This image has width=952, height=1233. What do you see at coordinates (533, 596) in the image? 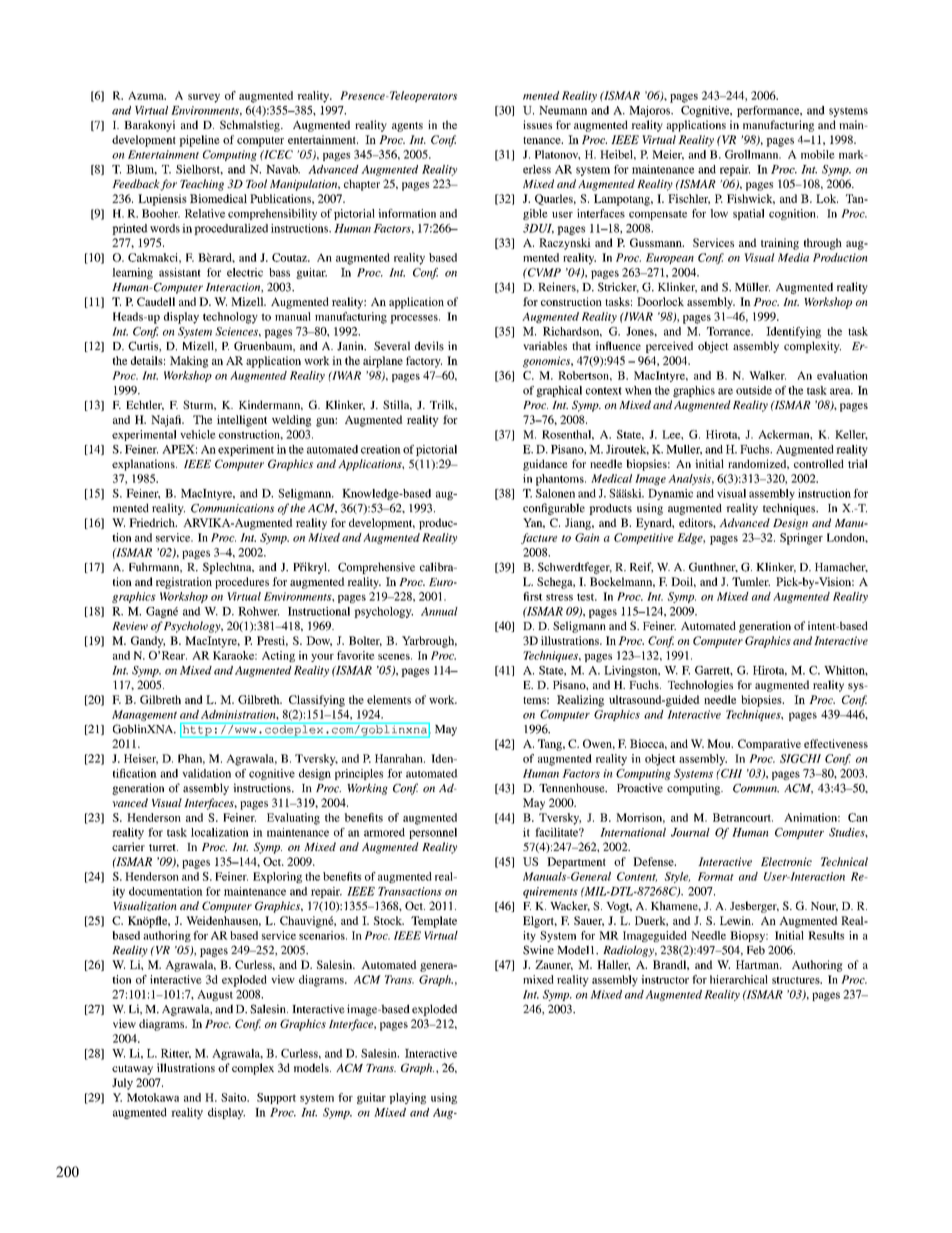
I see `first` at bounding box center [533, 596].
